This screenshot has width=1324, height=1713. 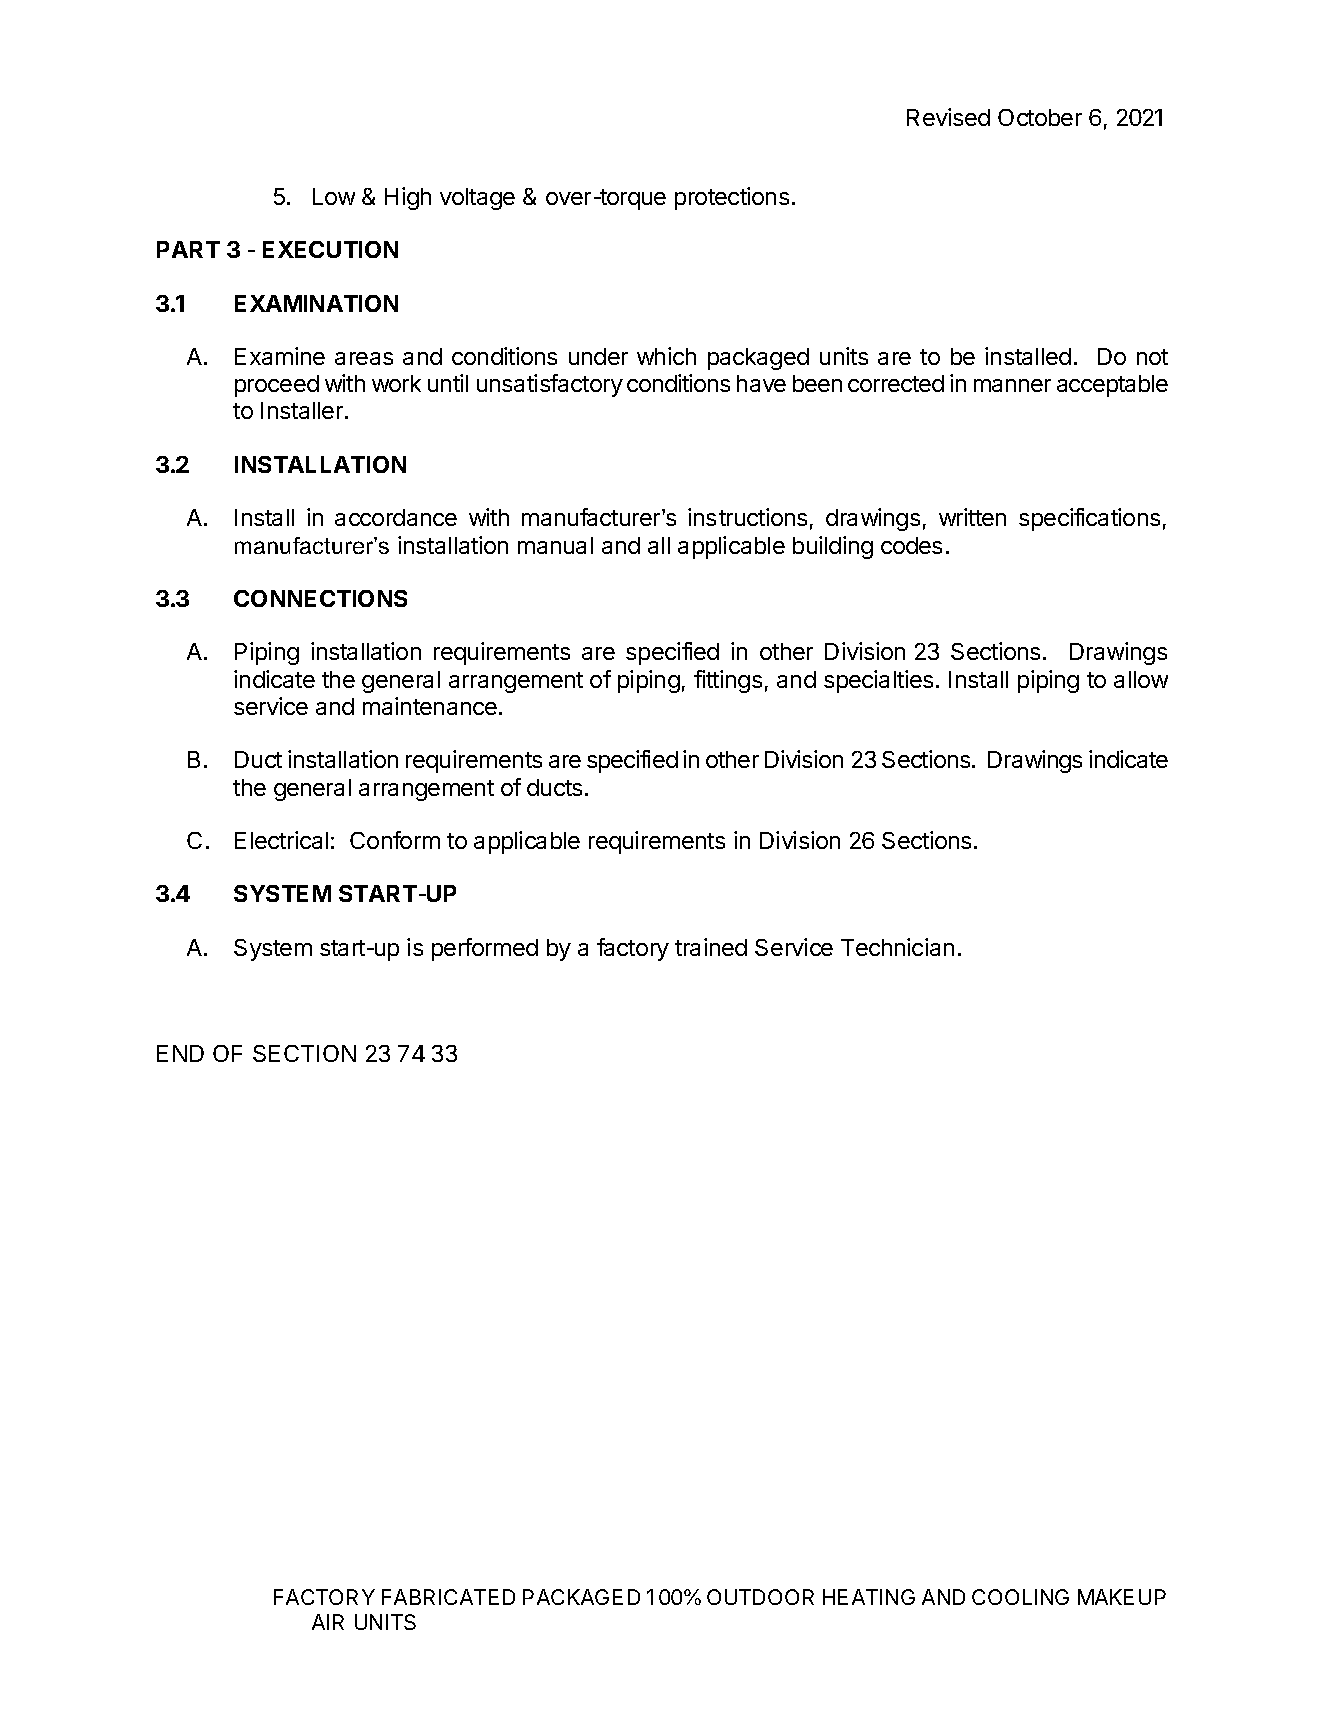 I want to click on FABRICATED, so click(x=448, y=1597).
